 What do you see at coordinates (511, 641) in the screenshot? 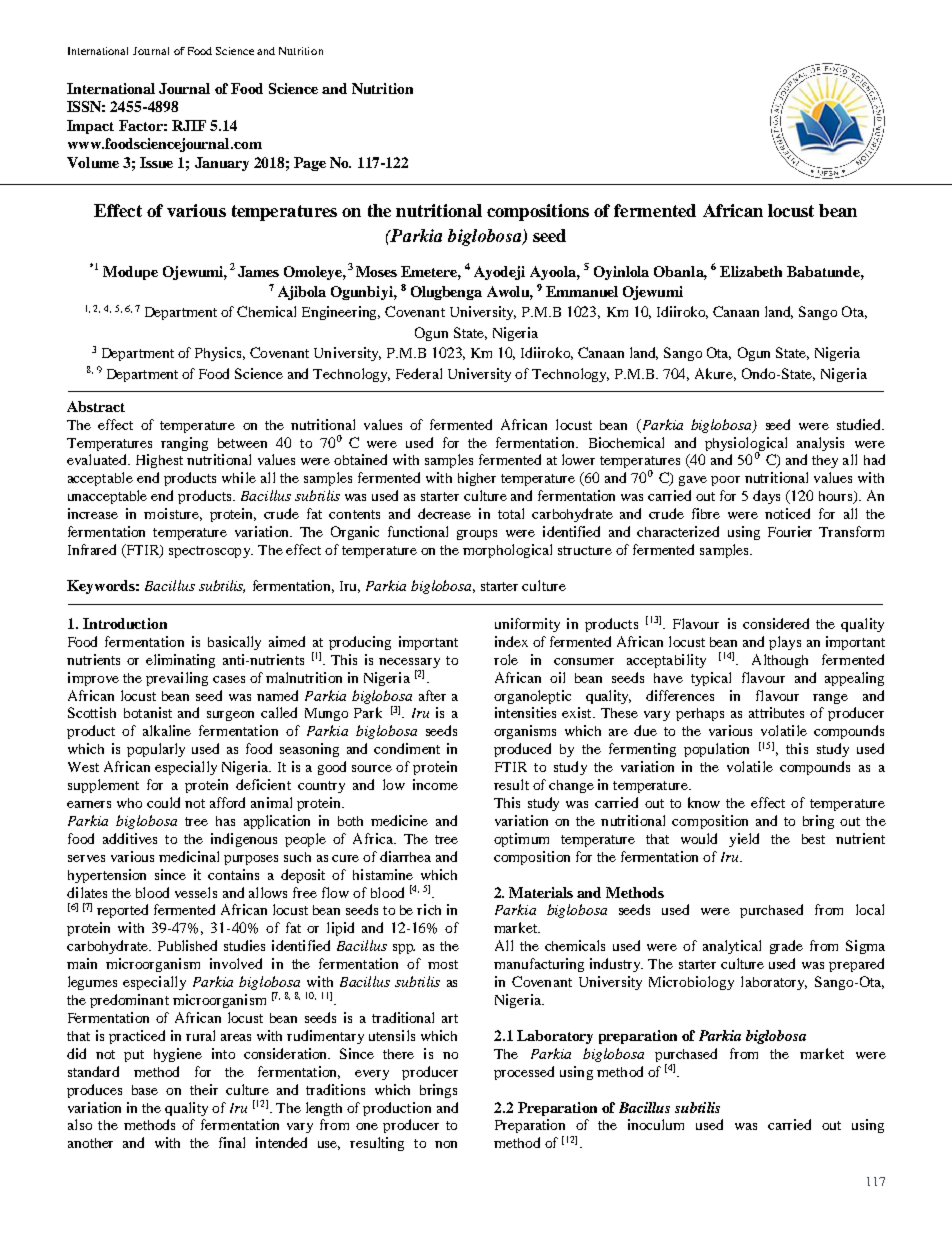
I see `index` at bounding box center [511, 641].
